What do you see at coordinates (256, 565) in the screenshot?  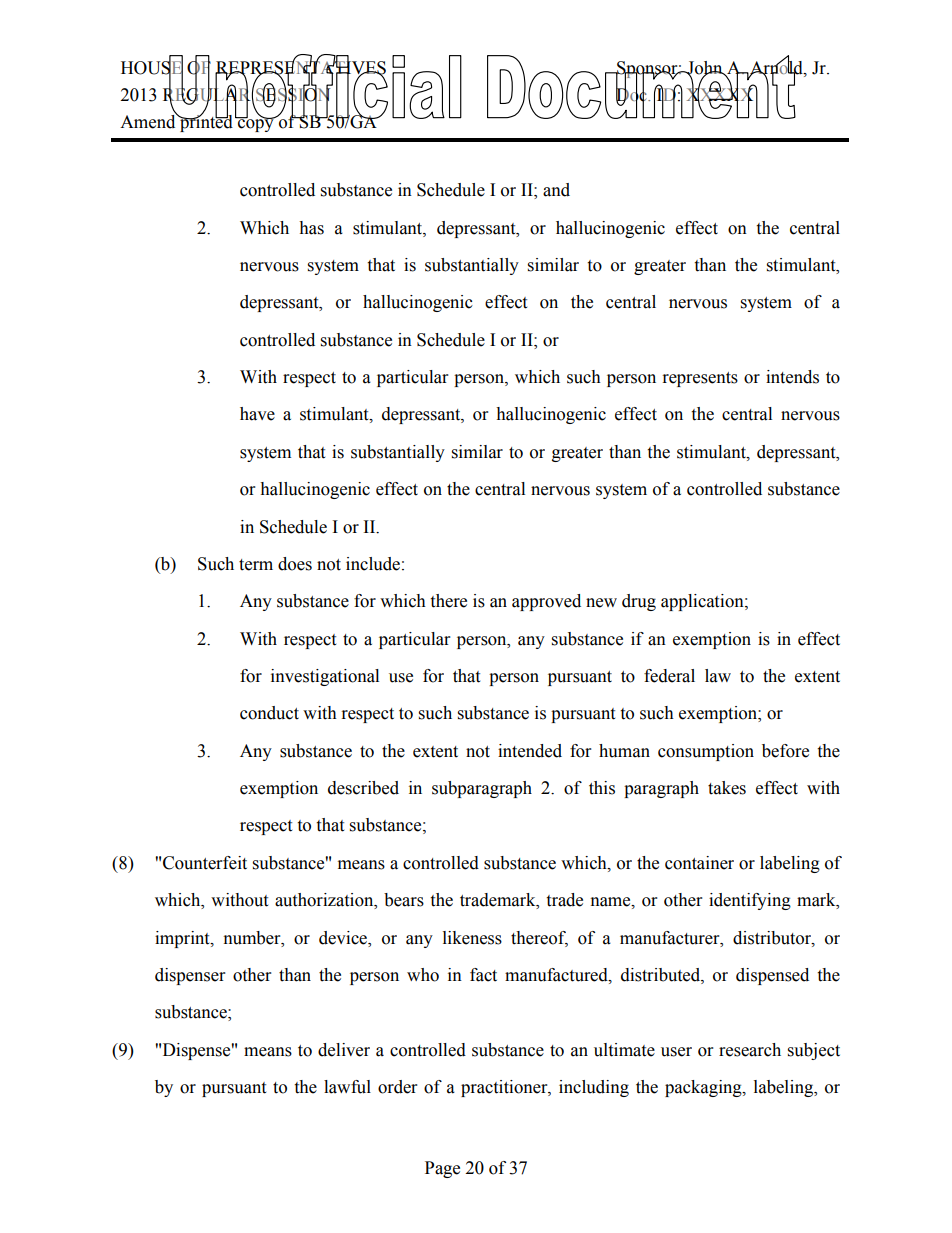 I see `term` at bounding box center [256, 565].
